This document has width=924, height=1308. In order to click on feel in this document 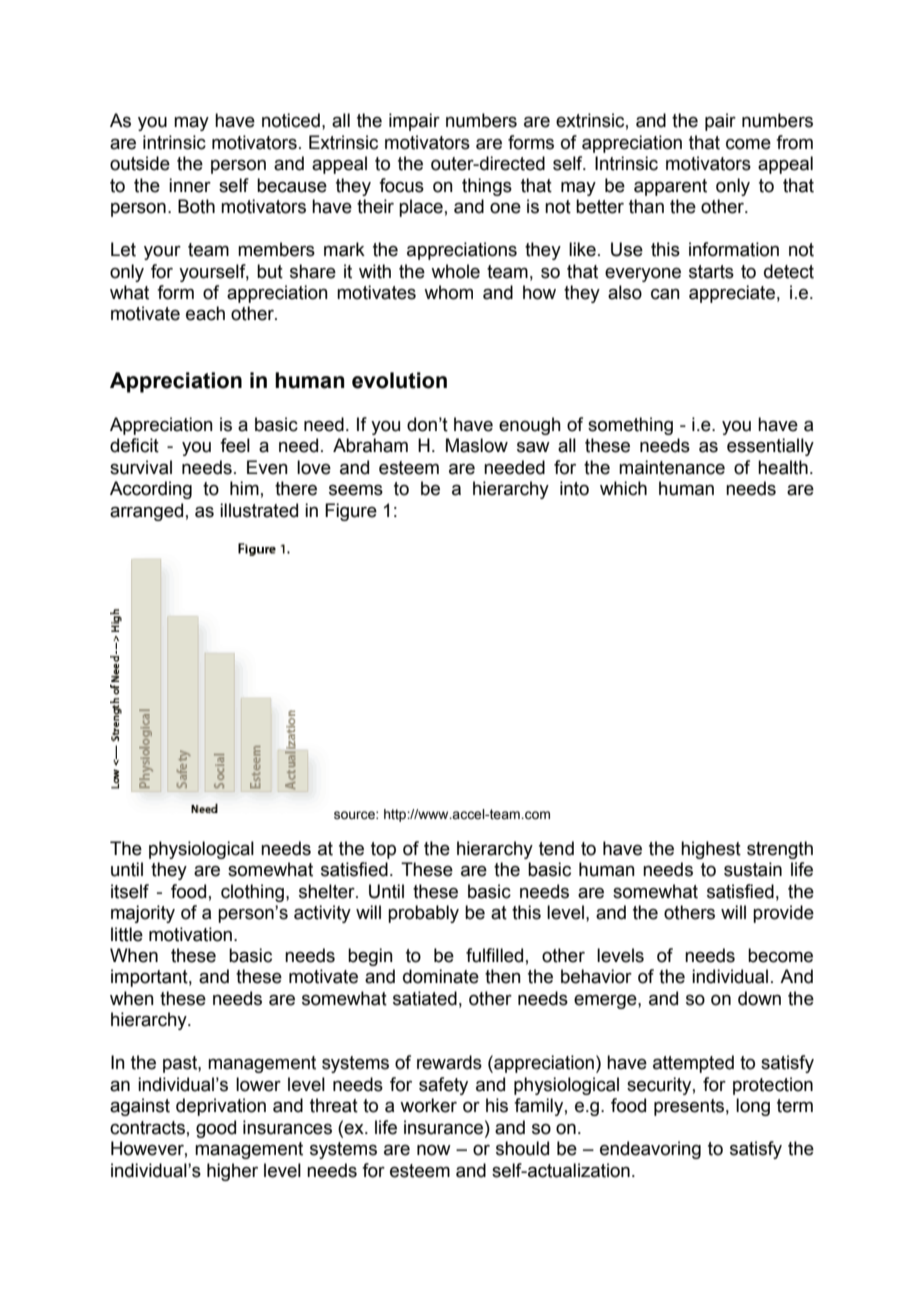, I will do `click(235, 445)`.
